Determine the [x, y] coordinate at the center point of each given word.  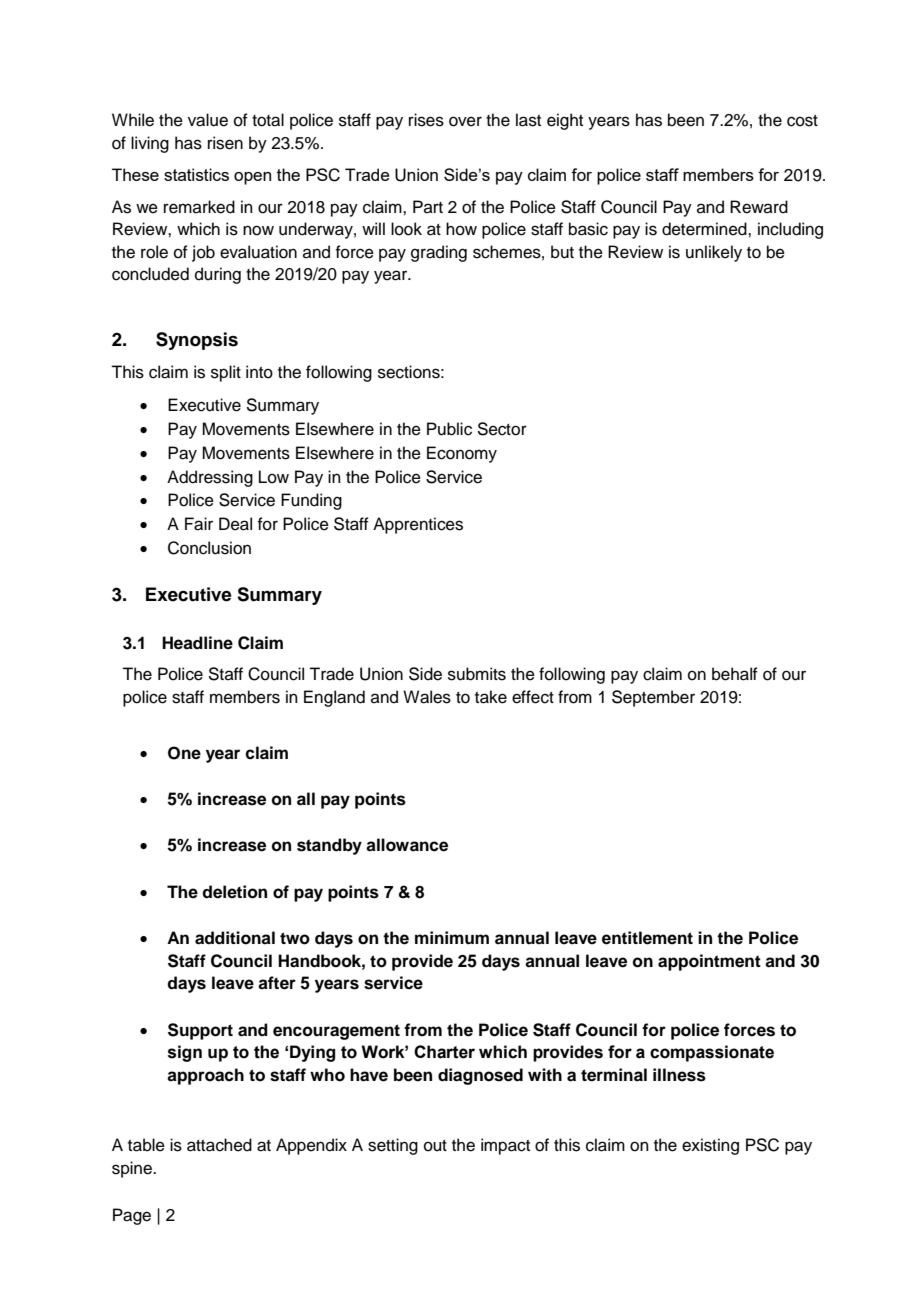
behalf [735, 674]
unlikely [714, 253]
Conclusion [209, 548]
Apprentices [418, 525]
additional [235, 938]
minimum [452, 938]
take [491, 697]
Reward [759, 207]
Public [449, 429]
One [184, 753]
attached [219, 1145]
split [226, 373]
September [653, 698]
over [465, 121]
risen [225, 143]
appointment [709, 962]
